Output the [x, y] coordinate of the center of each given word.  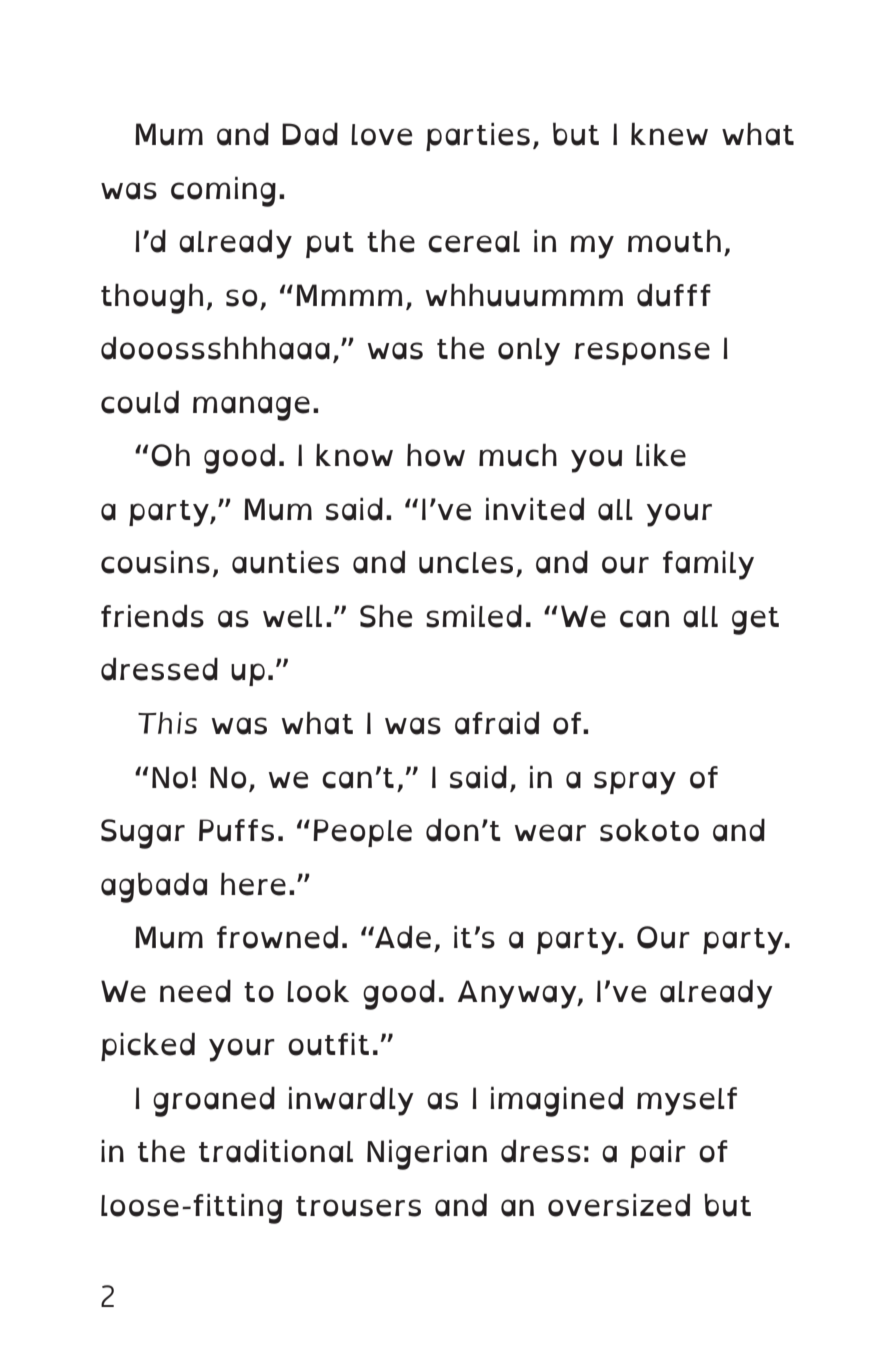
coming [223, 191]
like [661, 455]
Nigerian [427, 1154]
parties [478, 136]
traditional [276, 1151]
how [436, 455]
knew [669, 134]
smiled [474, 616]
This [167, 723]
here [253, 884]
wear [550, 833]
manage [251, 408]
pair [658, 1153]
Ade [402, 937]
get [755, 621]
